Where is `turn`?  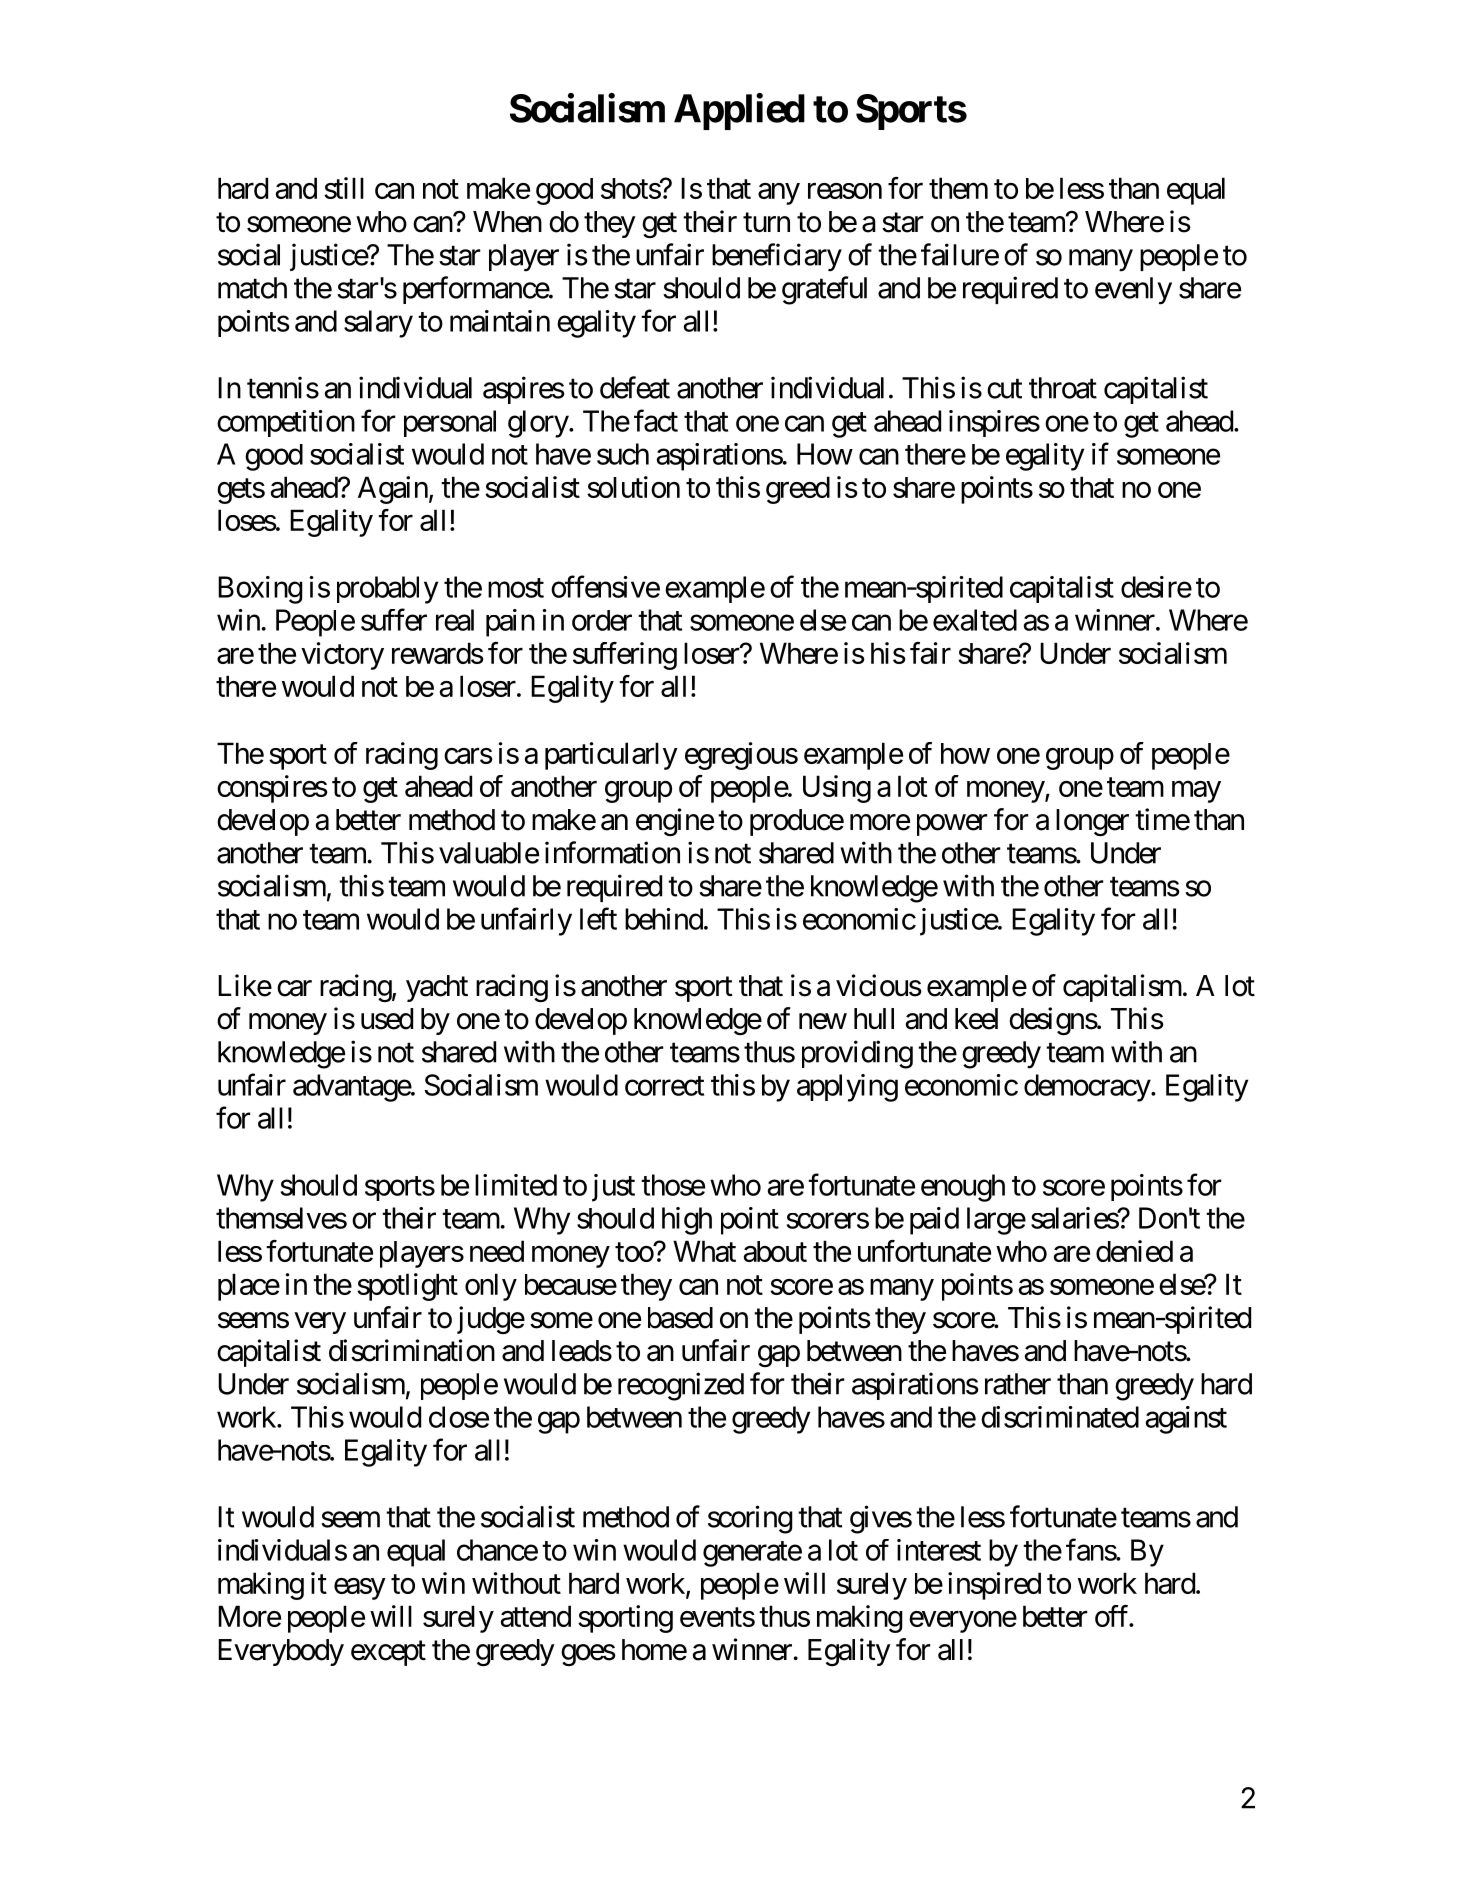 turn is located at coordinates (766, 222).
